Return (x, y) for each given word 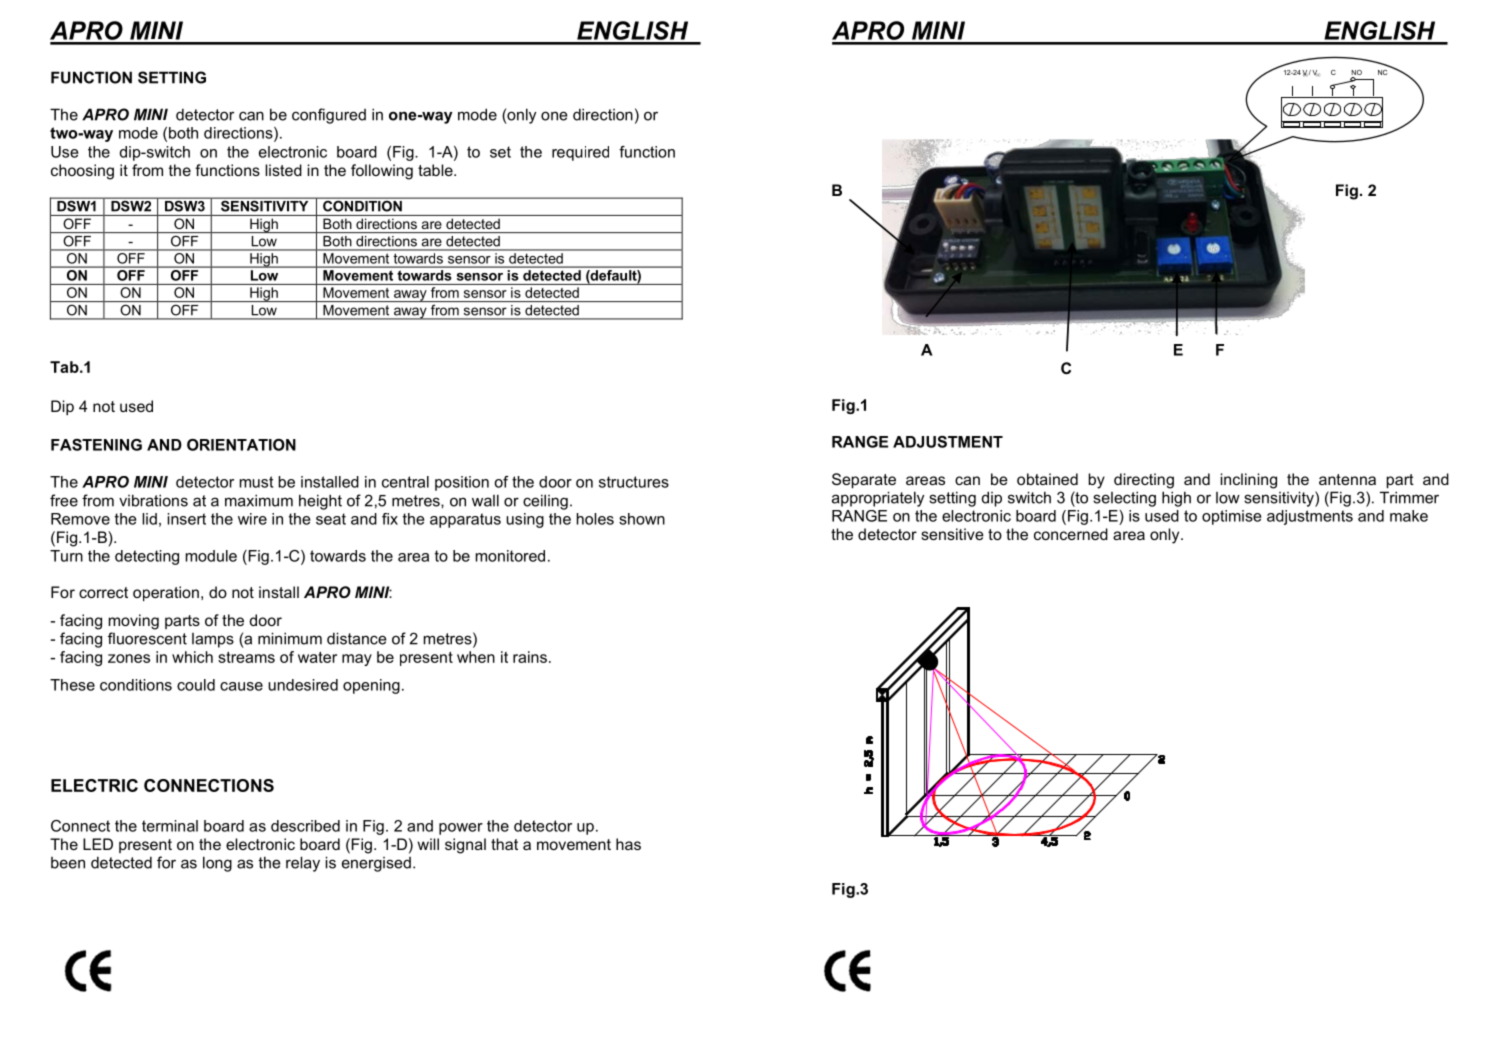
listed (283, 170)
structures (634, 482)
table (436, 170)
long (217, 864)
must (256, 482)
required (580, 153)
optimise (1231, 517)
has (628, 844)
